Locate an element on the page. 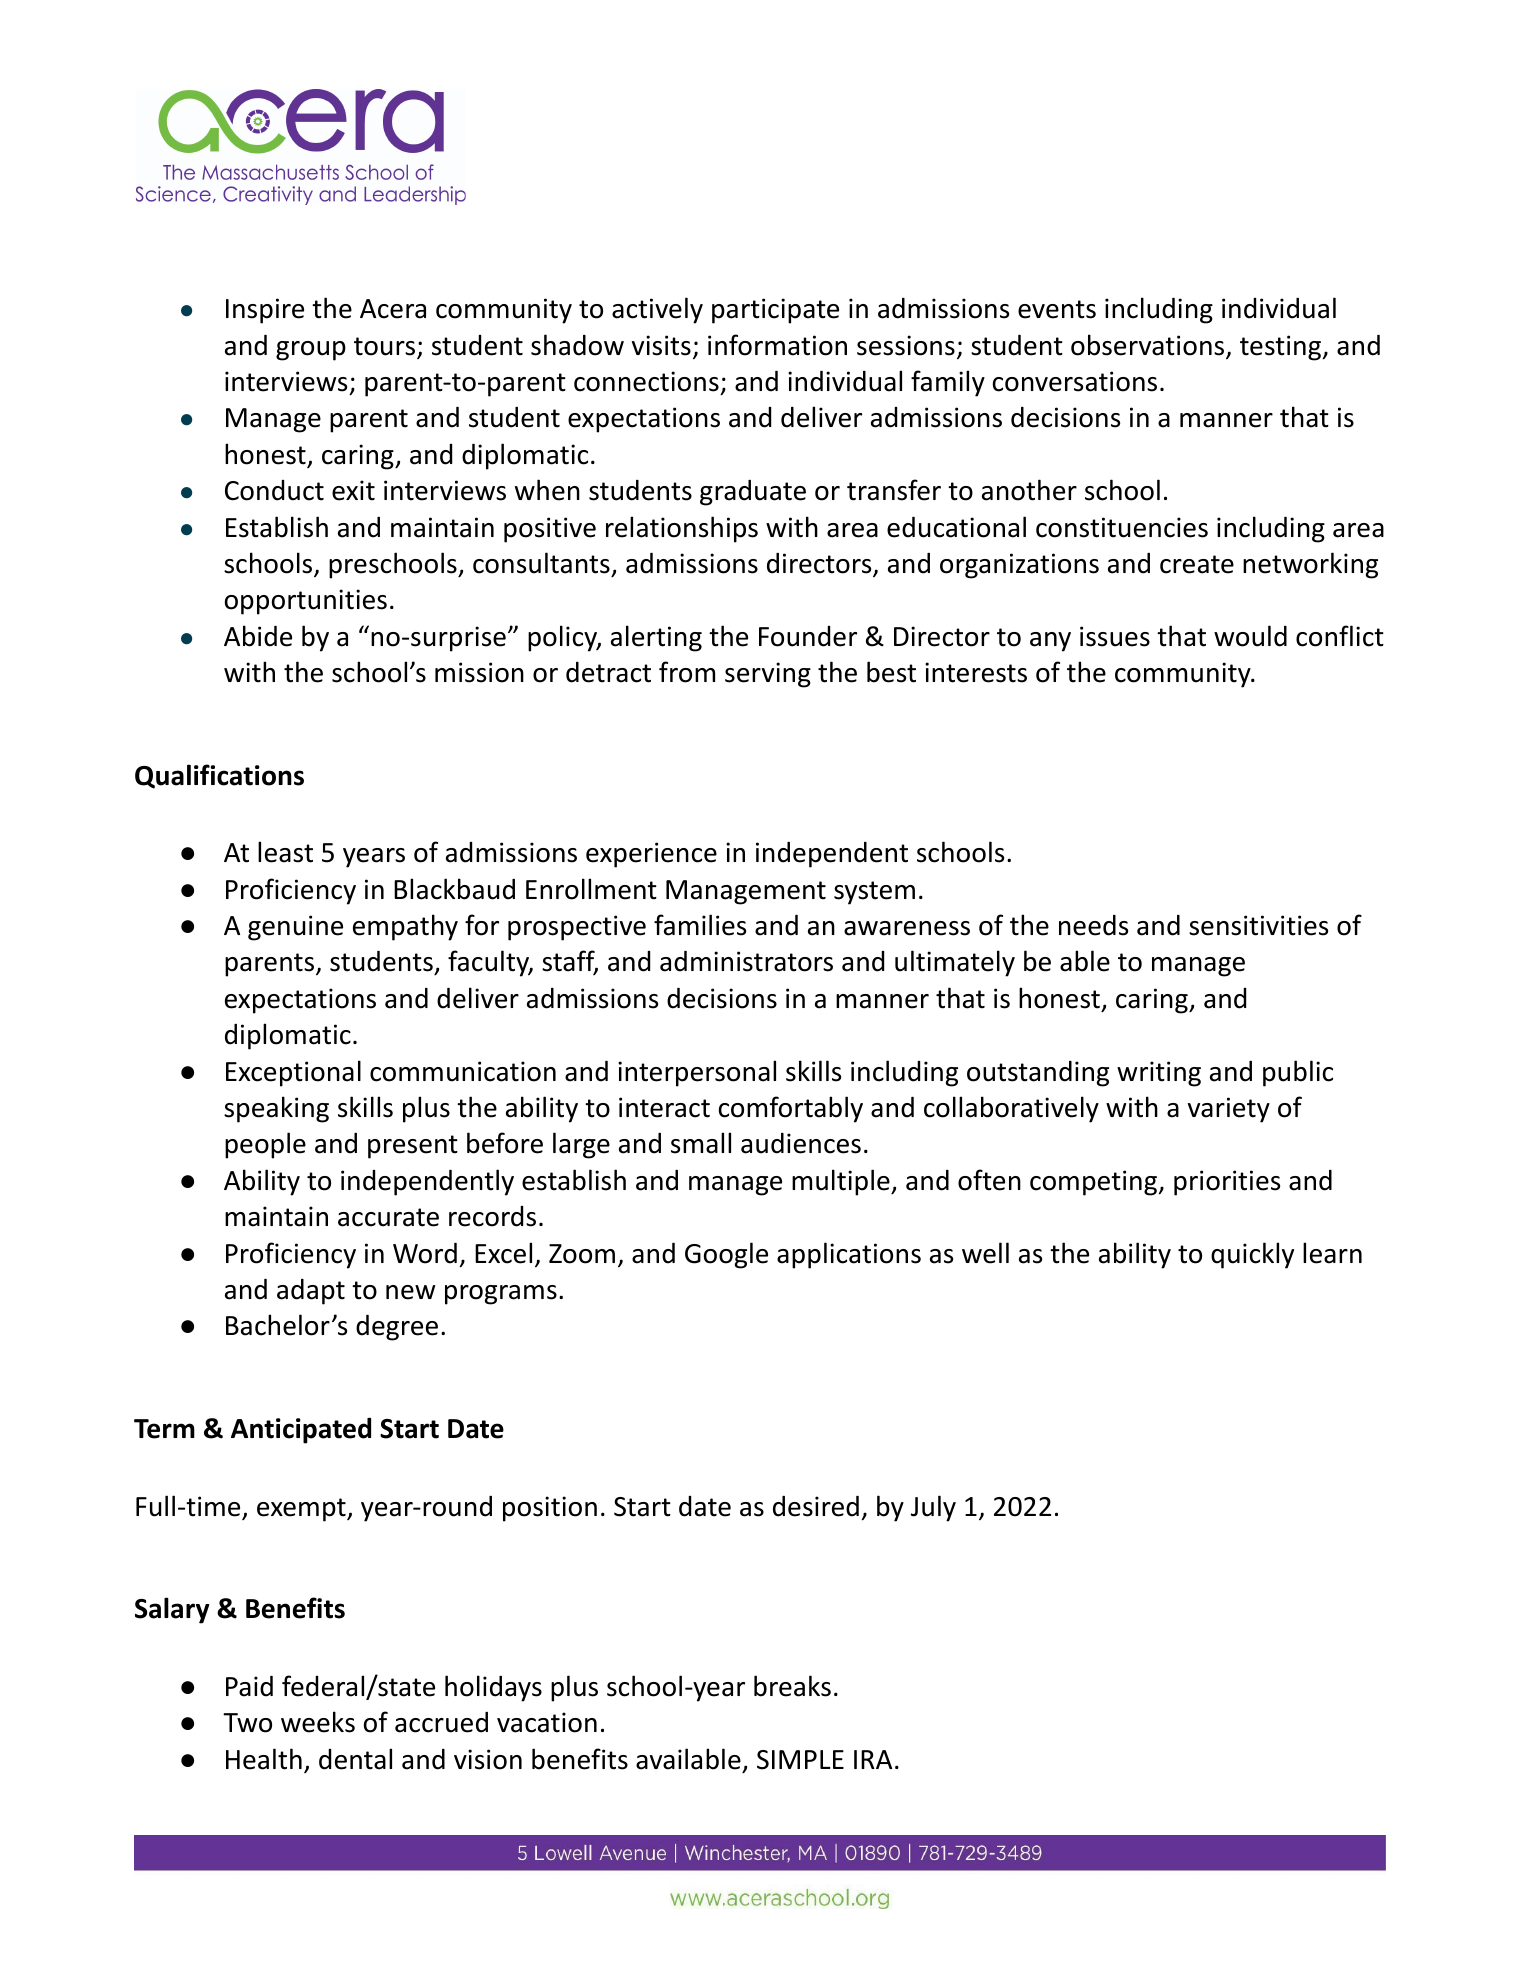 This image has width=1520, height=1967. quickly is located at coordinates (1252, 1255).
